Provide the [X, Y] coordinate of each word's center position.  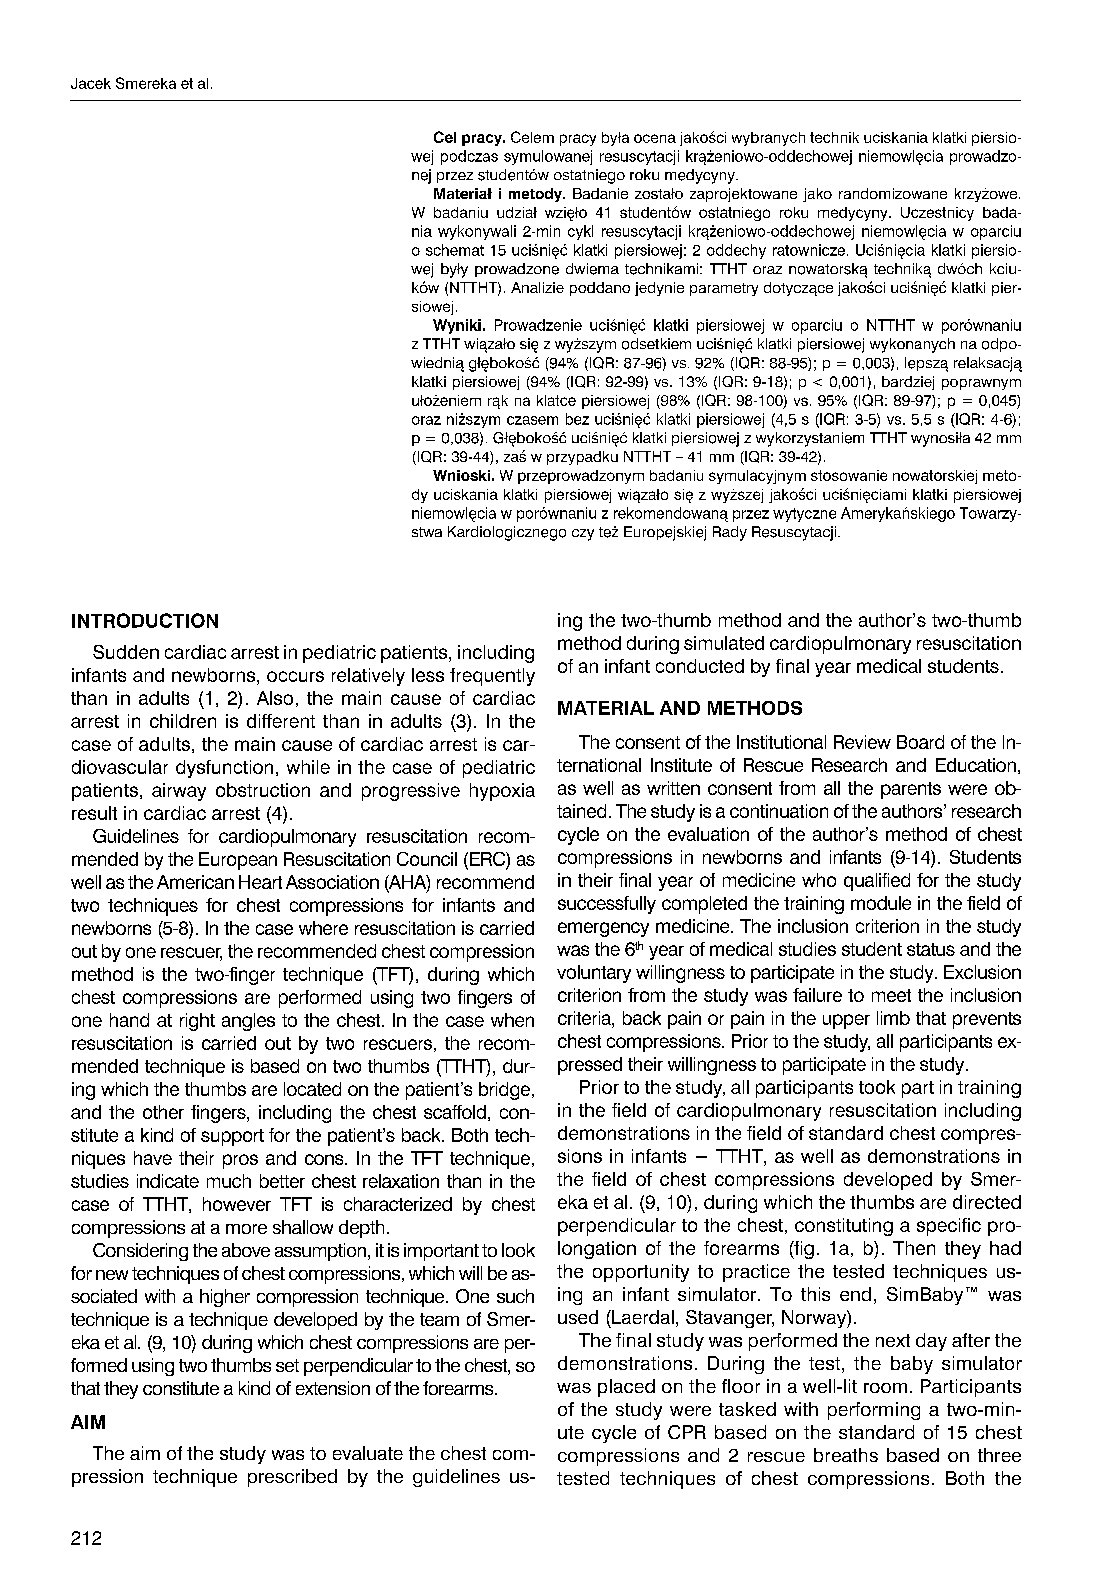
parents [911, 790]
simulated [724, 643]
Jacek [91, 83]
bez [577, 419]
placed [626, 1388]
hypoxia [502, 792]
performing [874, 1411]
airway [179, 792]
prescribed [292, 1478]
